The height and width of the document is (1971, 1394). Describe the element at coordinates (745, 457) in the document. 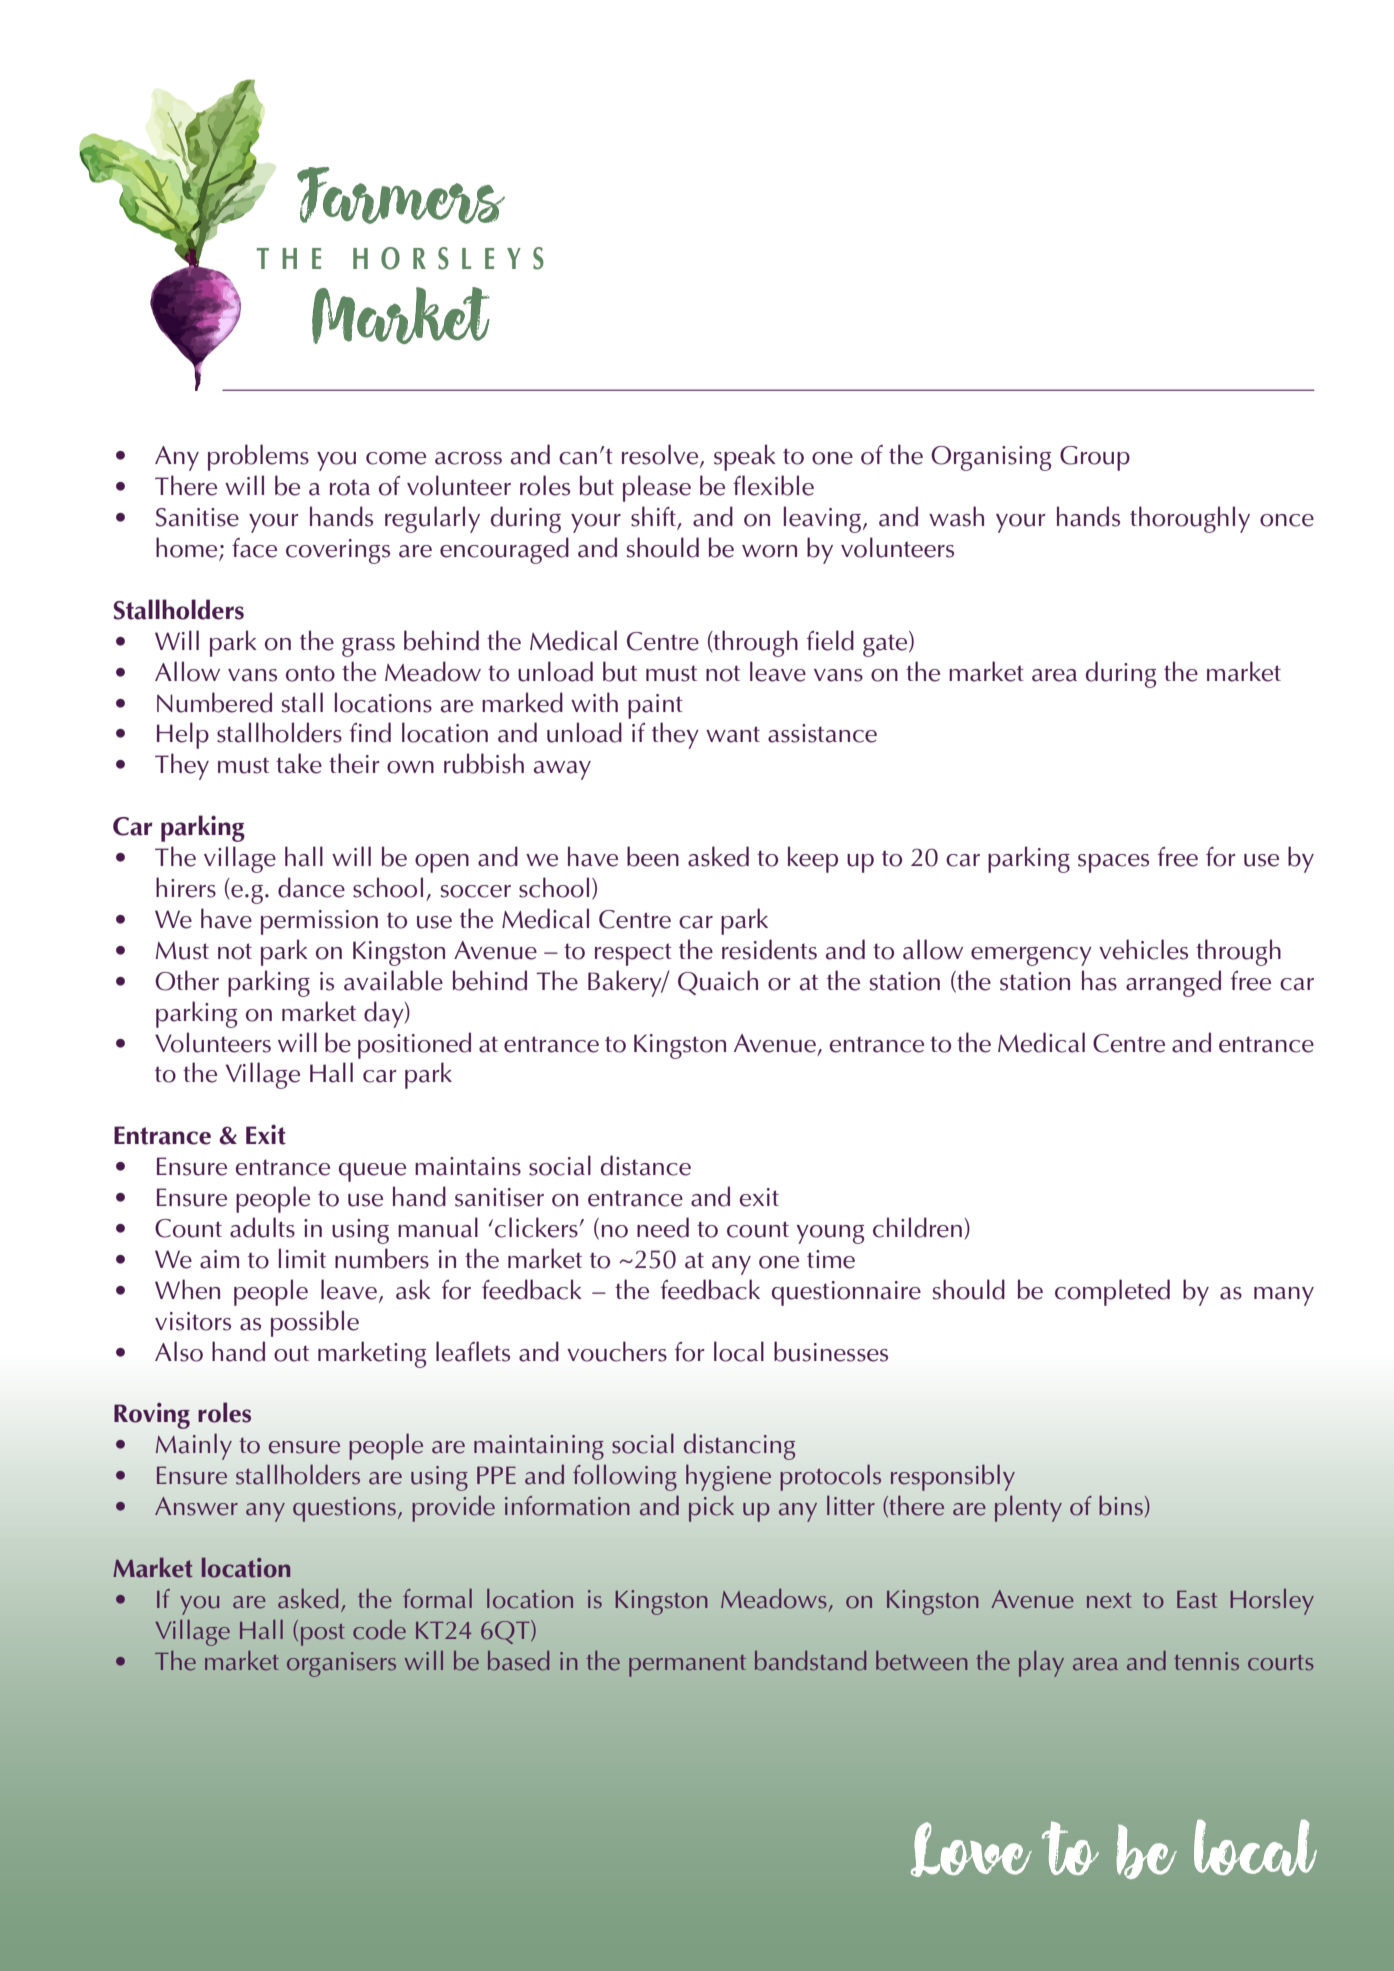

I see `speak` at that location.
